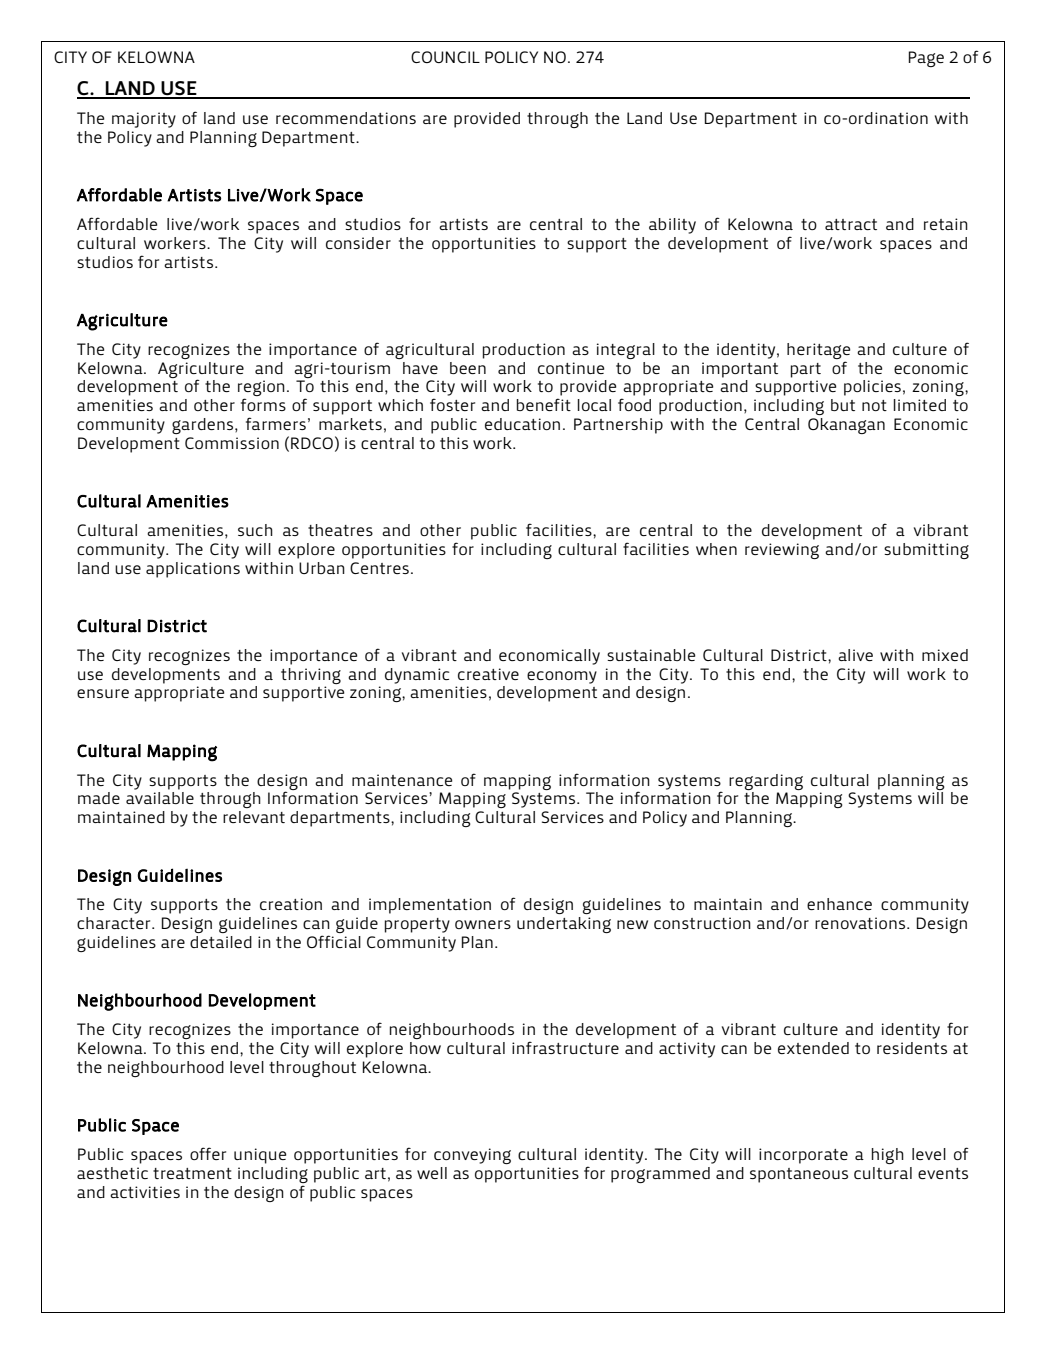 This image has height=1354, width=1046. I want to click on enhance, so click(839, 904).
